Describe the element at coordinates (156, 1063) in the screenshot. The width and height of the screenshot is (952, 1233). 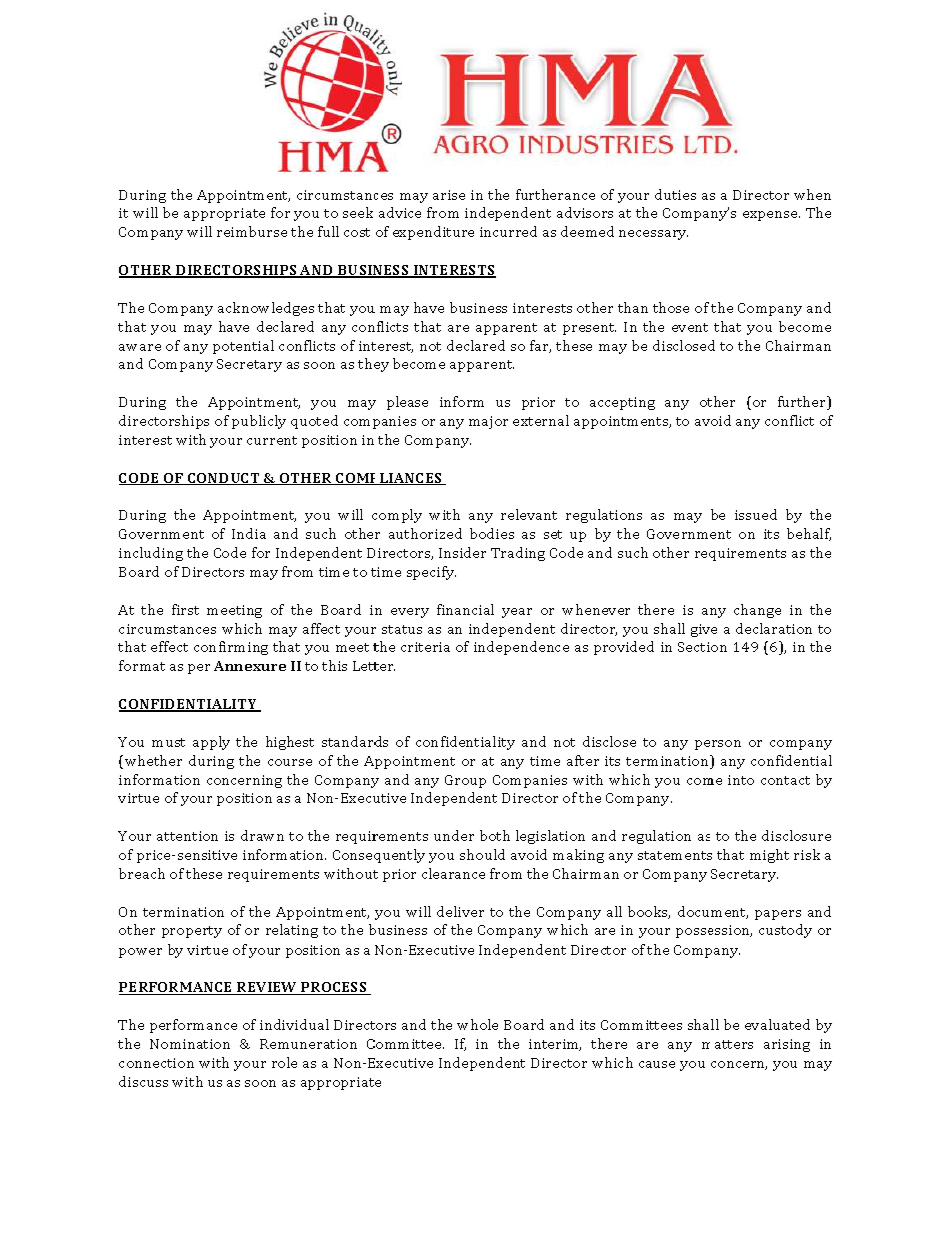
I see `connection` at that location.
